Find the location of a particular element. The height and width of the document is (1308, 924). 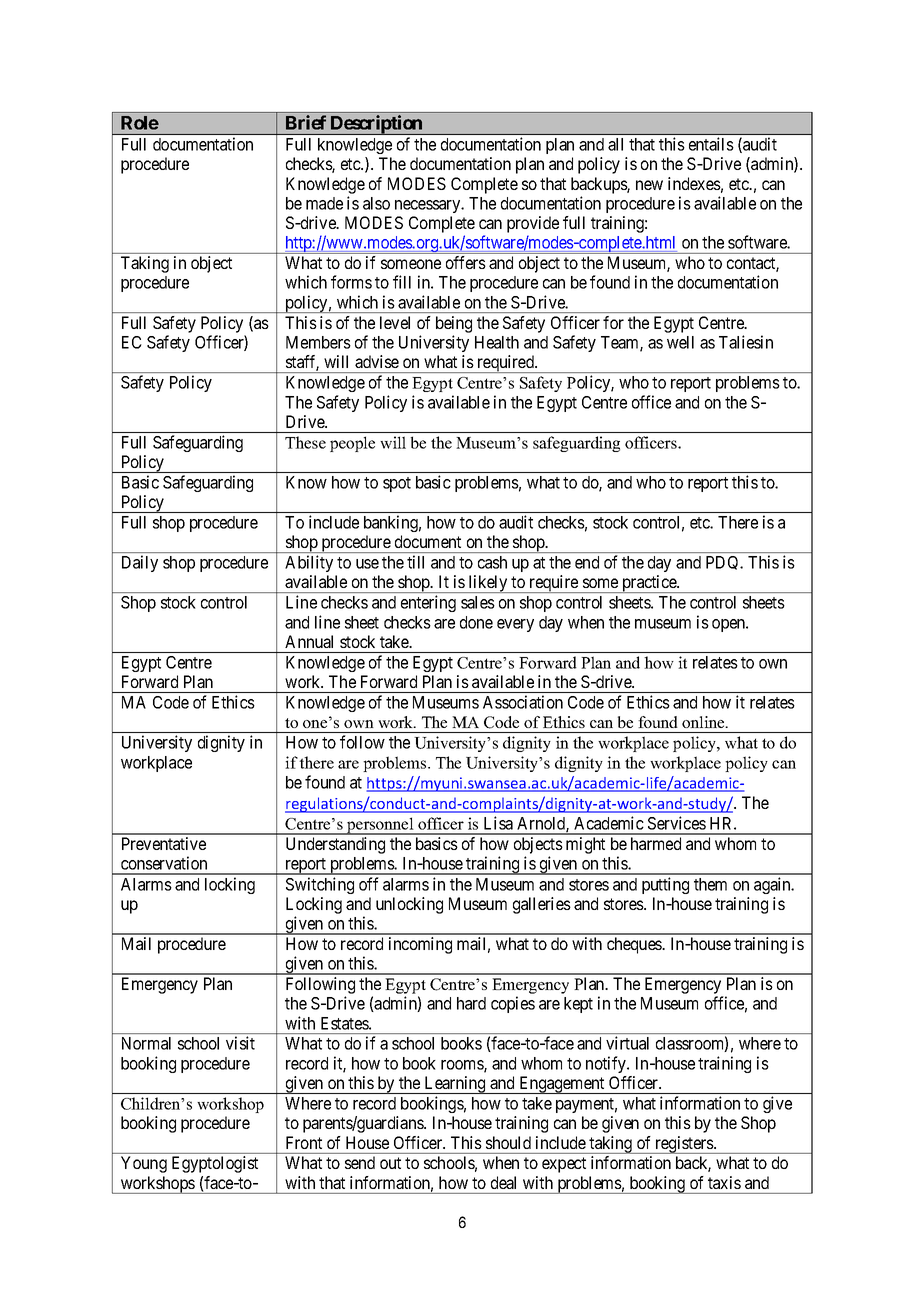

staff is located at coordinates (302, 363).
